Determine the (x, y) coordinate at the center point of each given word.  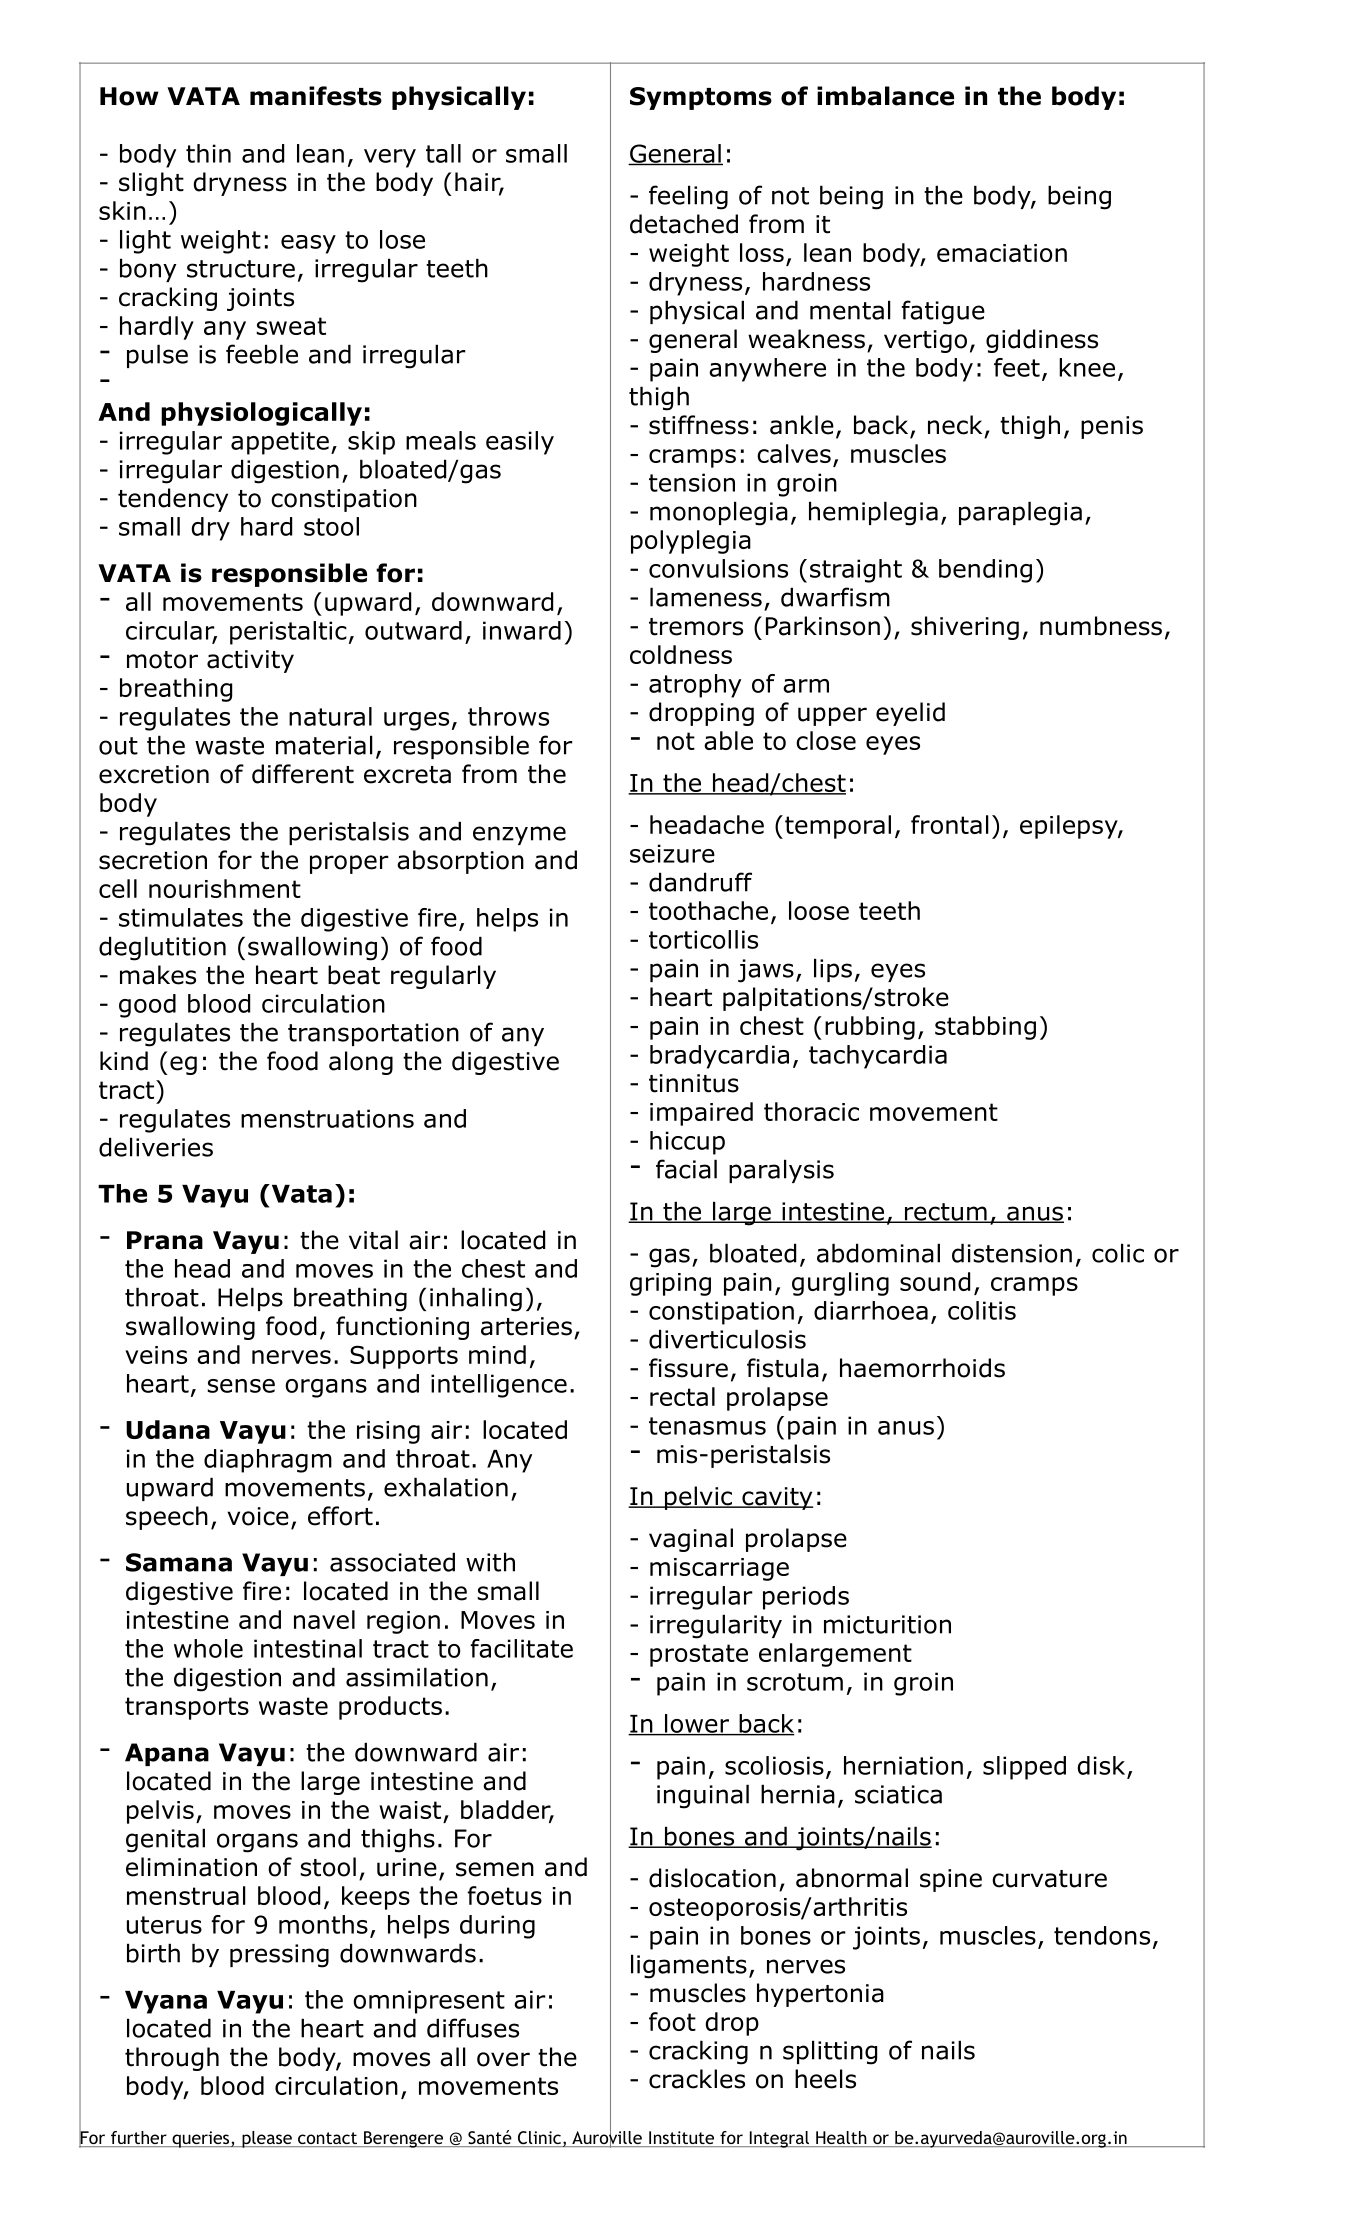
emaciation (1002, 253)
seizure (672, 853)
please (267, 2139)
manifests (316, 96)
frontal (950, 824)
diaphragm (268, 1461)
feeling (688, 197)
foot (672, 2021)
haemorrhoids (922, 1368)
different (303, 774)
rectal (682, 1396)
